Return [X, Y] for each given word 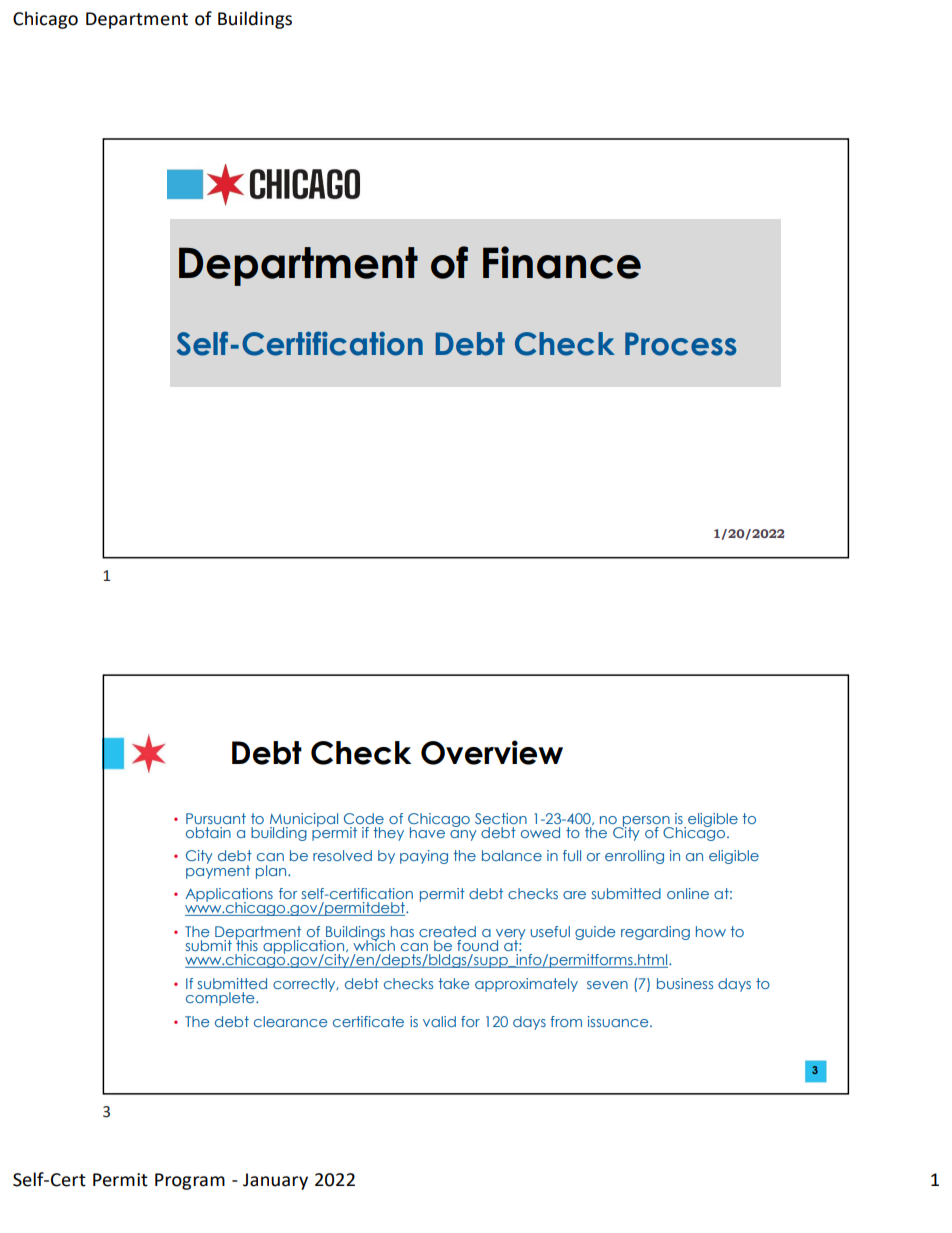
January [275, 1181]
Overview [492, 752]
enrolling [634, 857]
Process [681, 344]
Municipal [304, 821]
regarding [655, 933]
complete [221, 999]
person [646, 822]
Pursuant [216, 818]
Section [501, 818]
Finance [562, 262]
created [447, 931]
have [427, 832]
